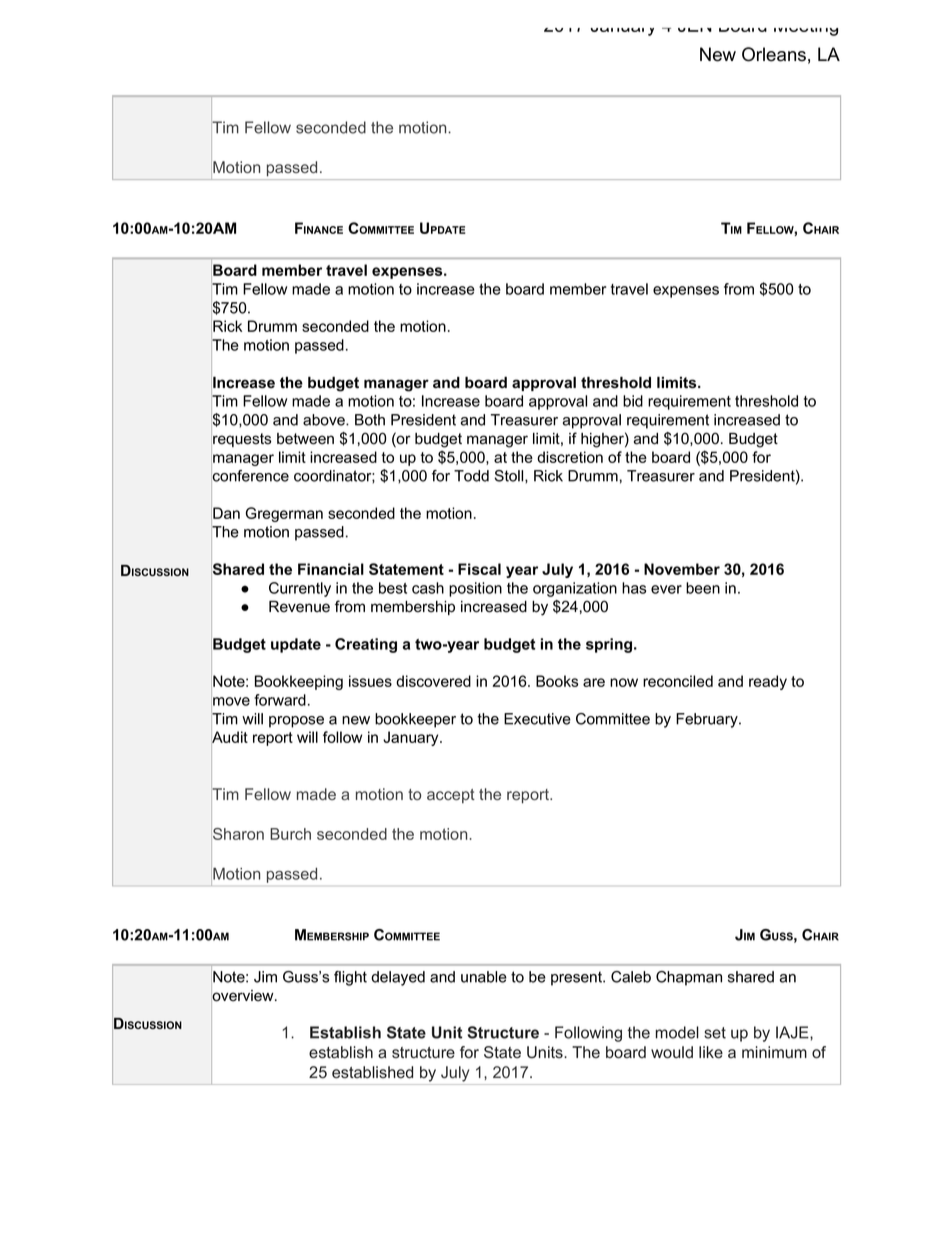  I want to click on Currently, so click(300, 589).
